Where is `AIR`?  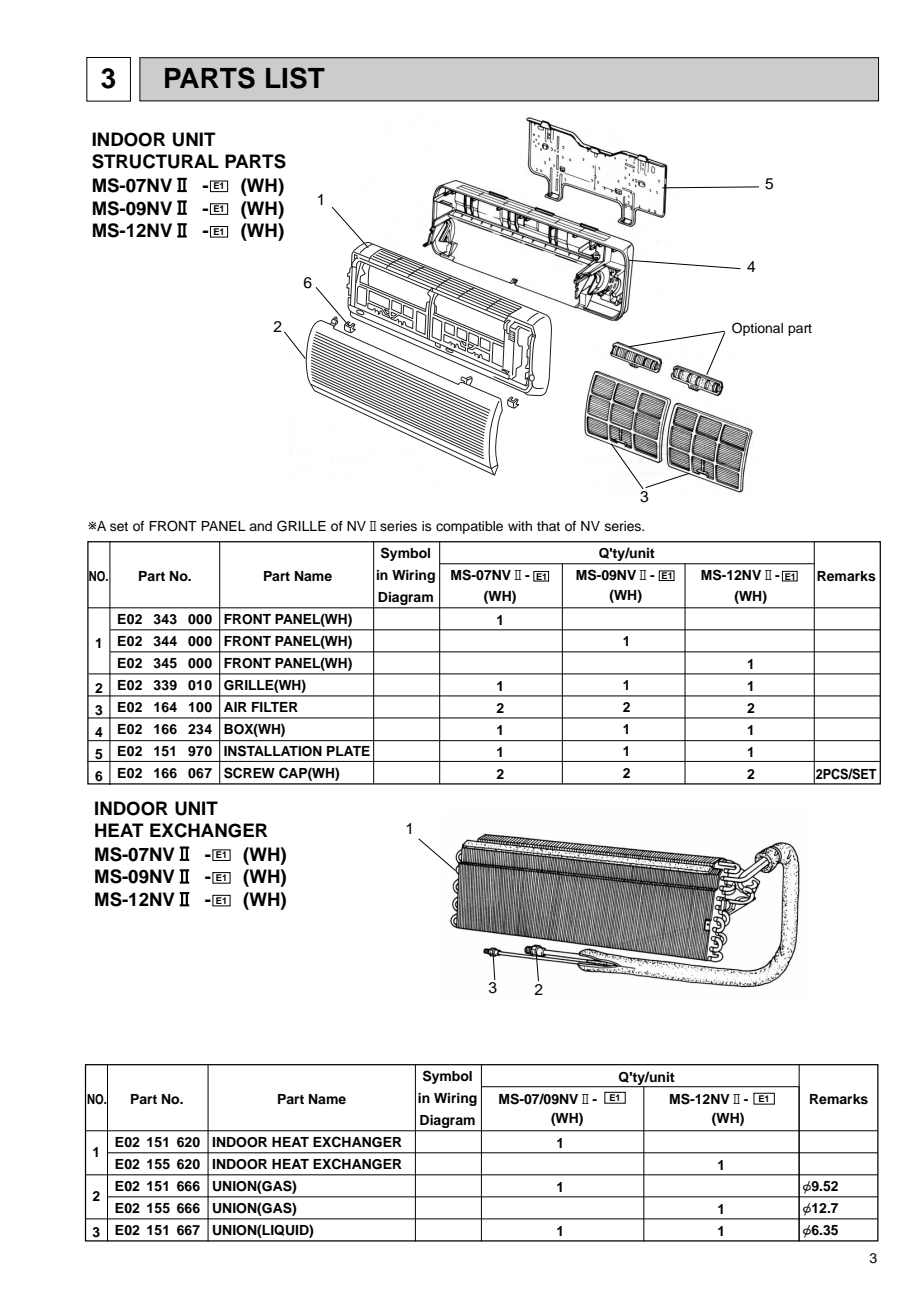
AIR is located at coordinates (235, 707).
